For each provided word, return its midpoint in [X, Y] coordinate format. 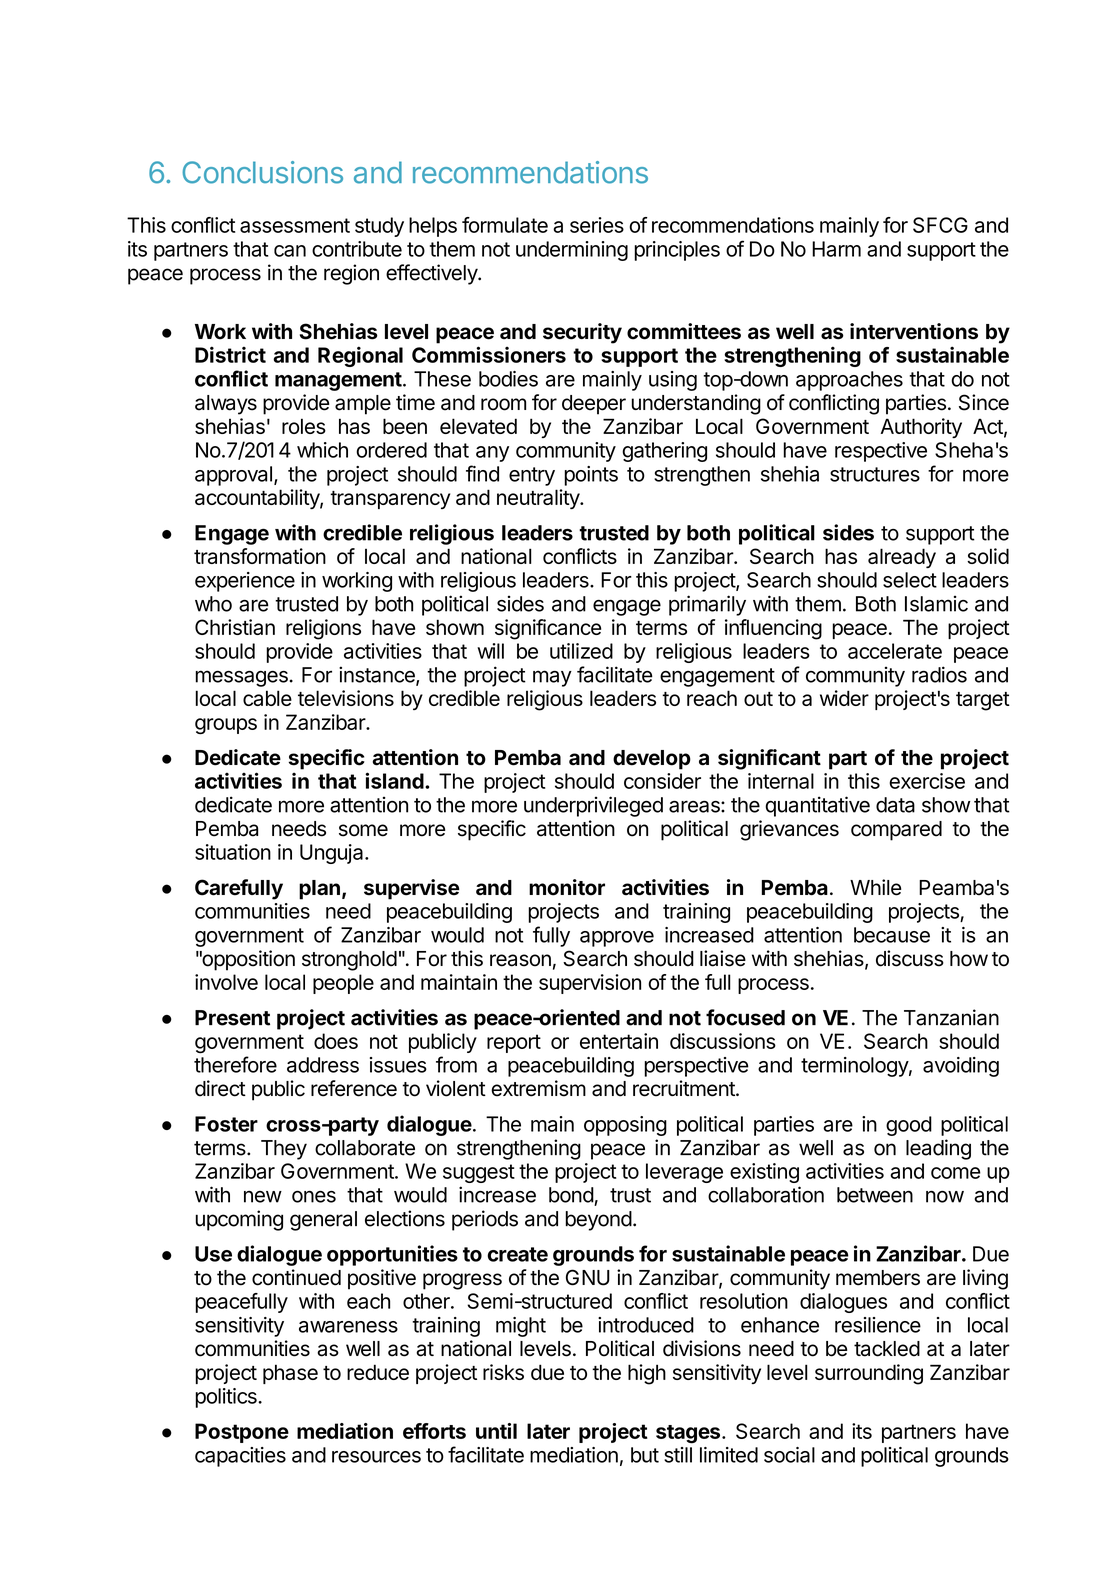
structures [875, 474]
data [895, 805]
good [909, 1126]
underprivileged [593, 806]
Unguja [333, 854]
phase [290, 1374]
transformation [260, 556]
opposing [625, 1126]
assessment [295, 225]
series [597, 225]
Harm [836, 249]
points [591, 476]
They [284, 1150]
